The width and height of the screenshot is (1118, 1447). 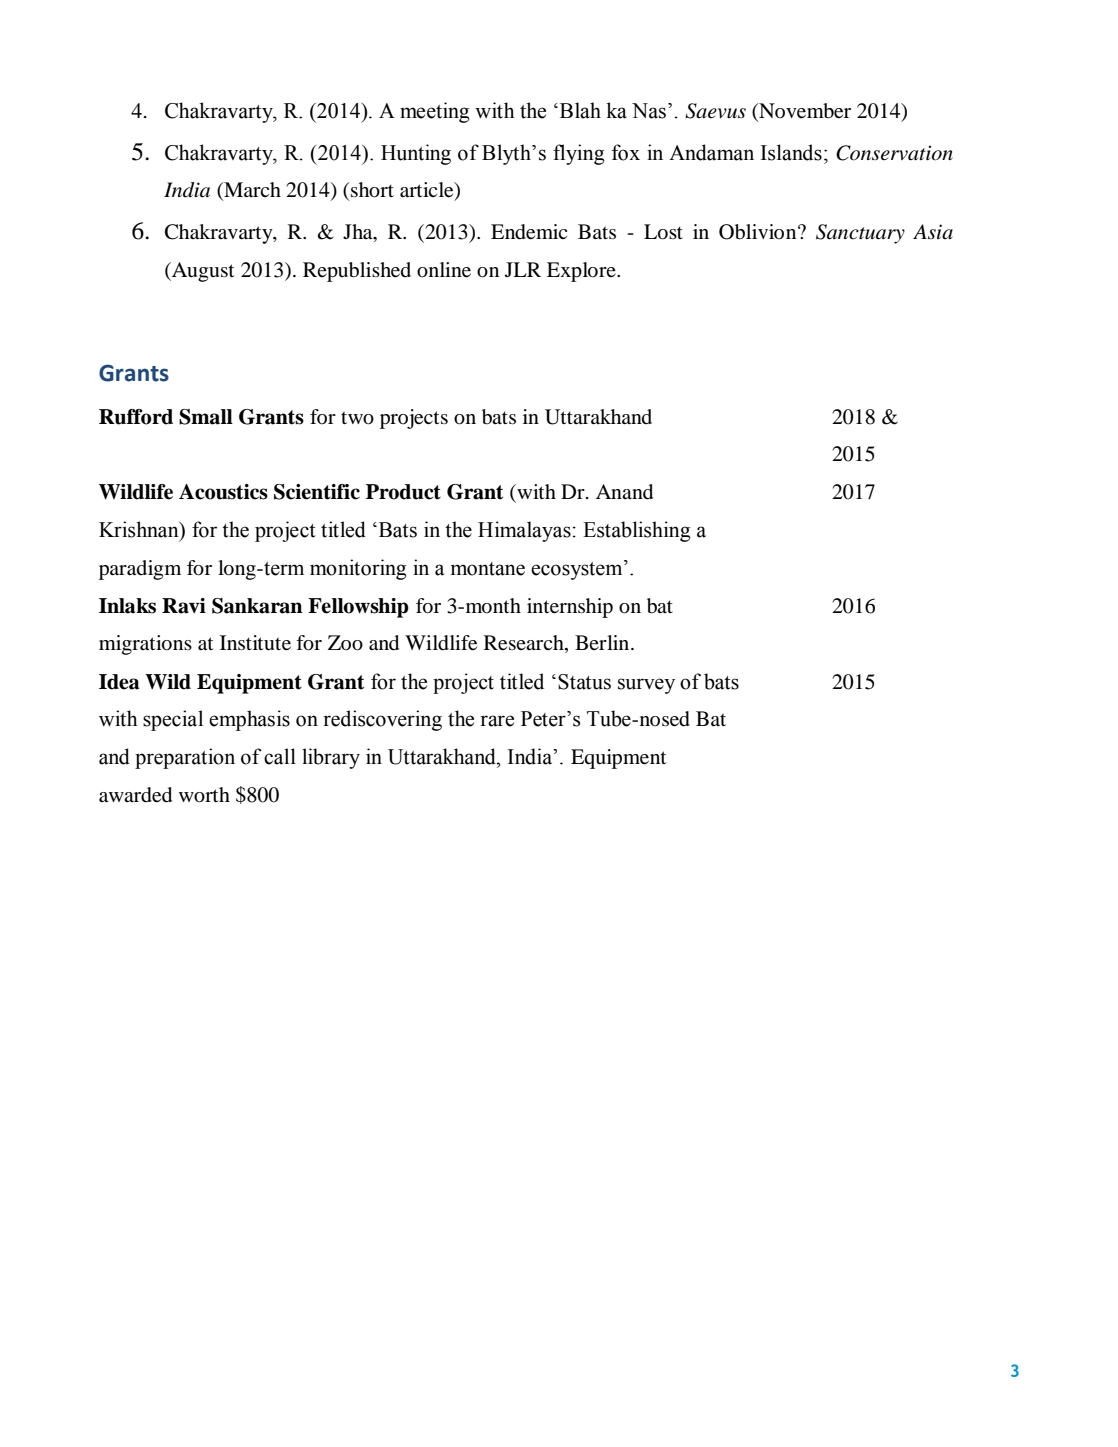 I want to click on November, so click(x=804, y=112).
